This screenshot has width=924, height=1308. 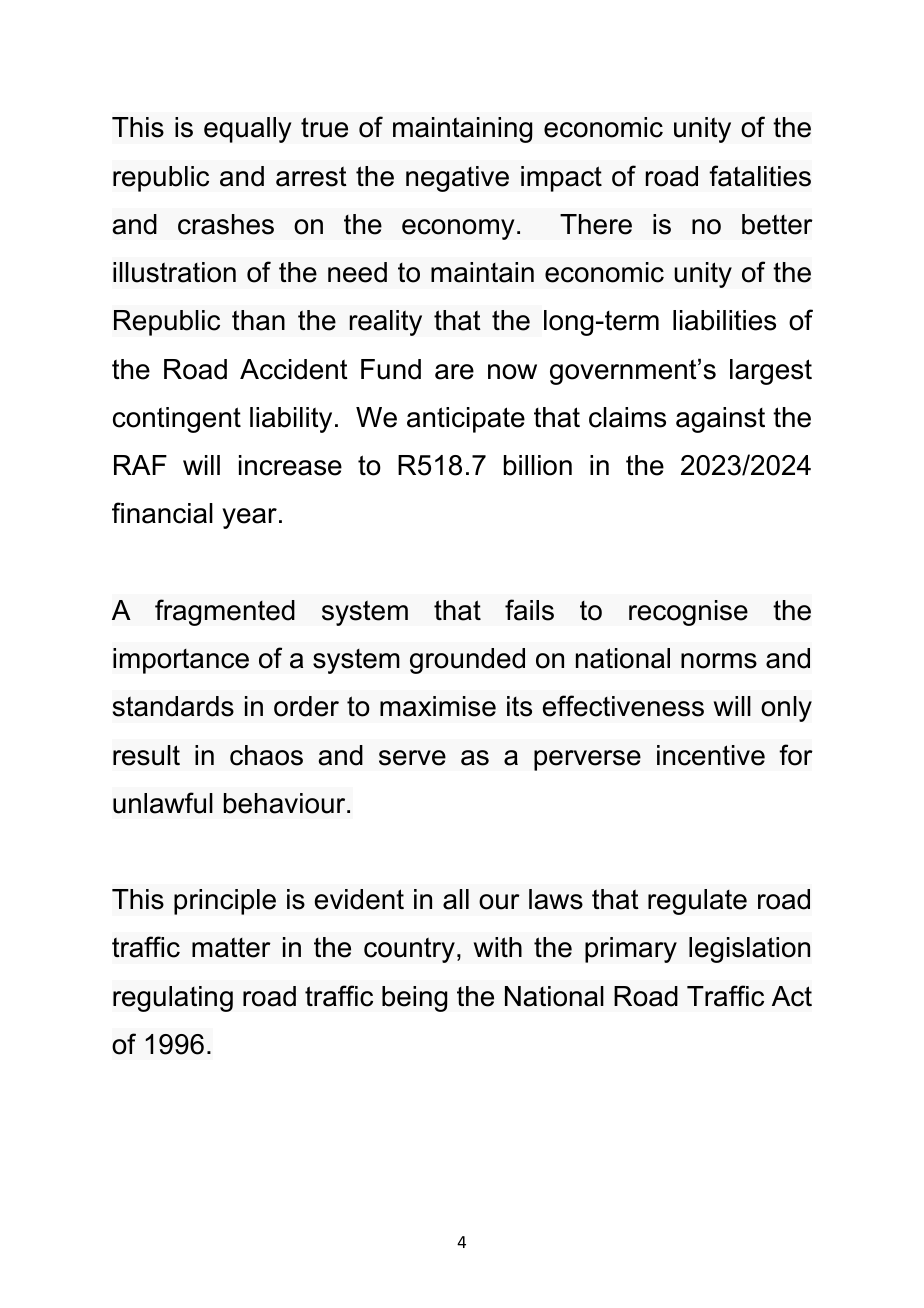 I want to click on with, so click(x=498, y=947).
